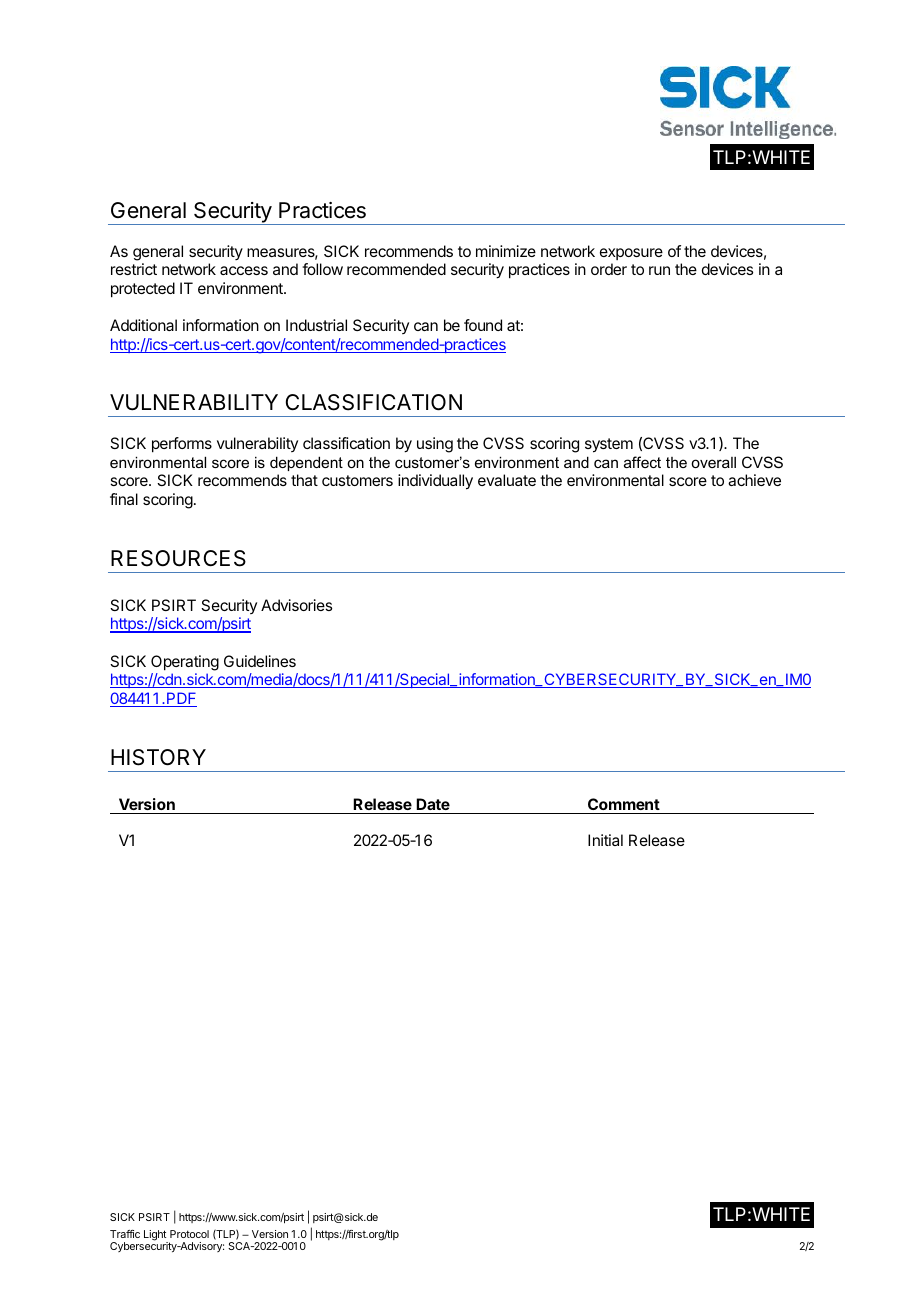 This screenshot has width=924, height=1308. I want to click on access, so click(244, 270).
